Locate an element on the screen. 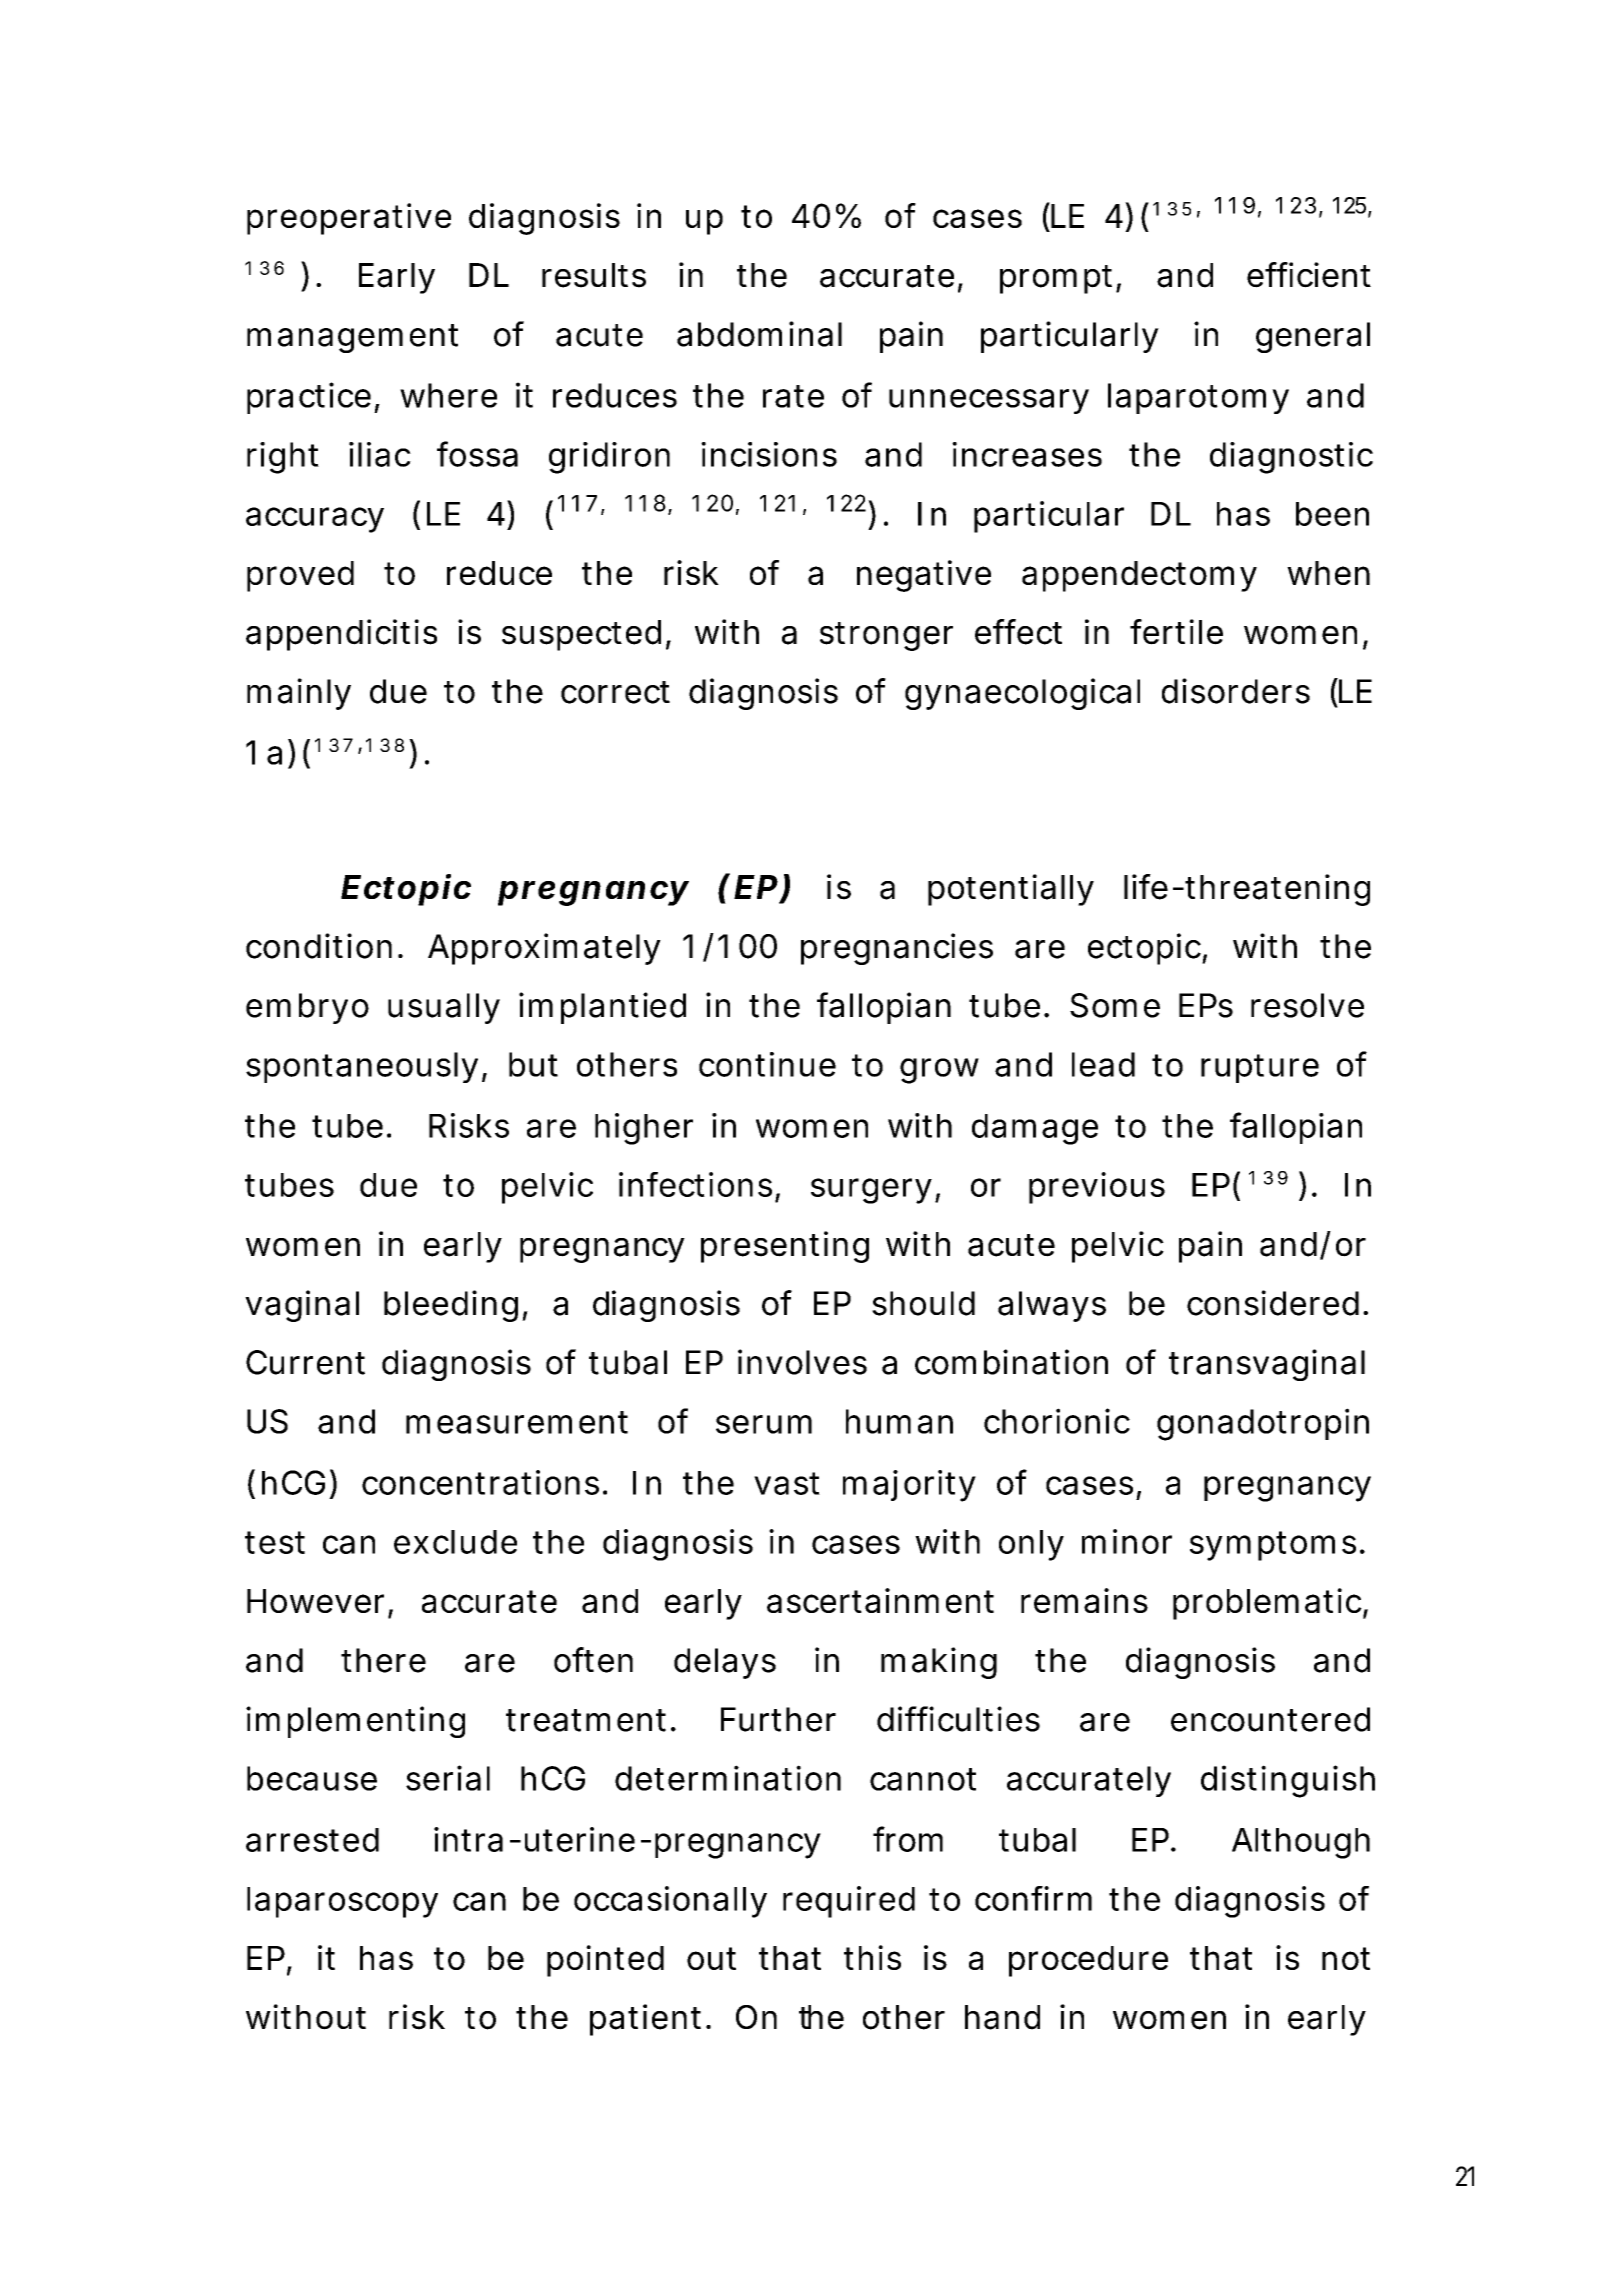  laparoscopy is located at coordinates (342, 1902).
